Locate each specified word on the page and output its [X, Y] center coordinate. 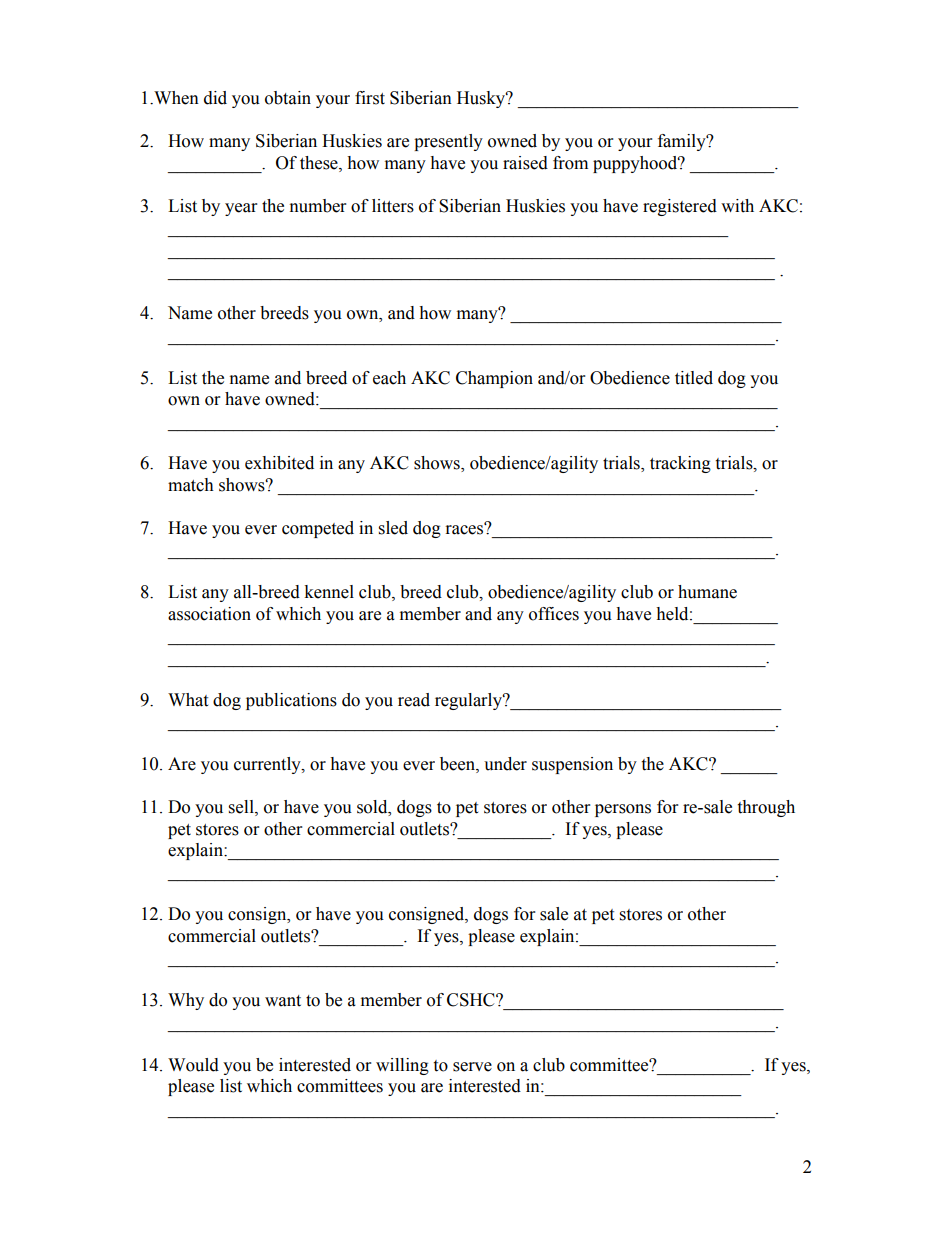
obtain [288, 98]
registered [680, 207]
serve [472, 1067]
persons [623, 810]
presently [448, 142]
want [283, 1001]
